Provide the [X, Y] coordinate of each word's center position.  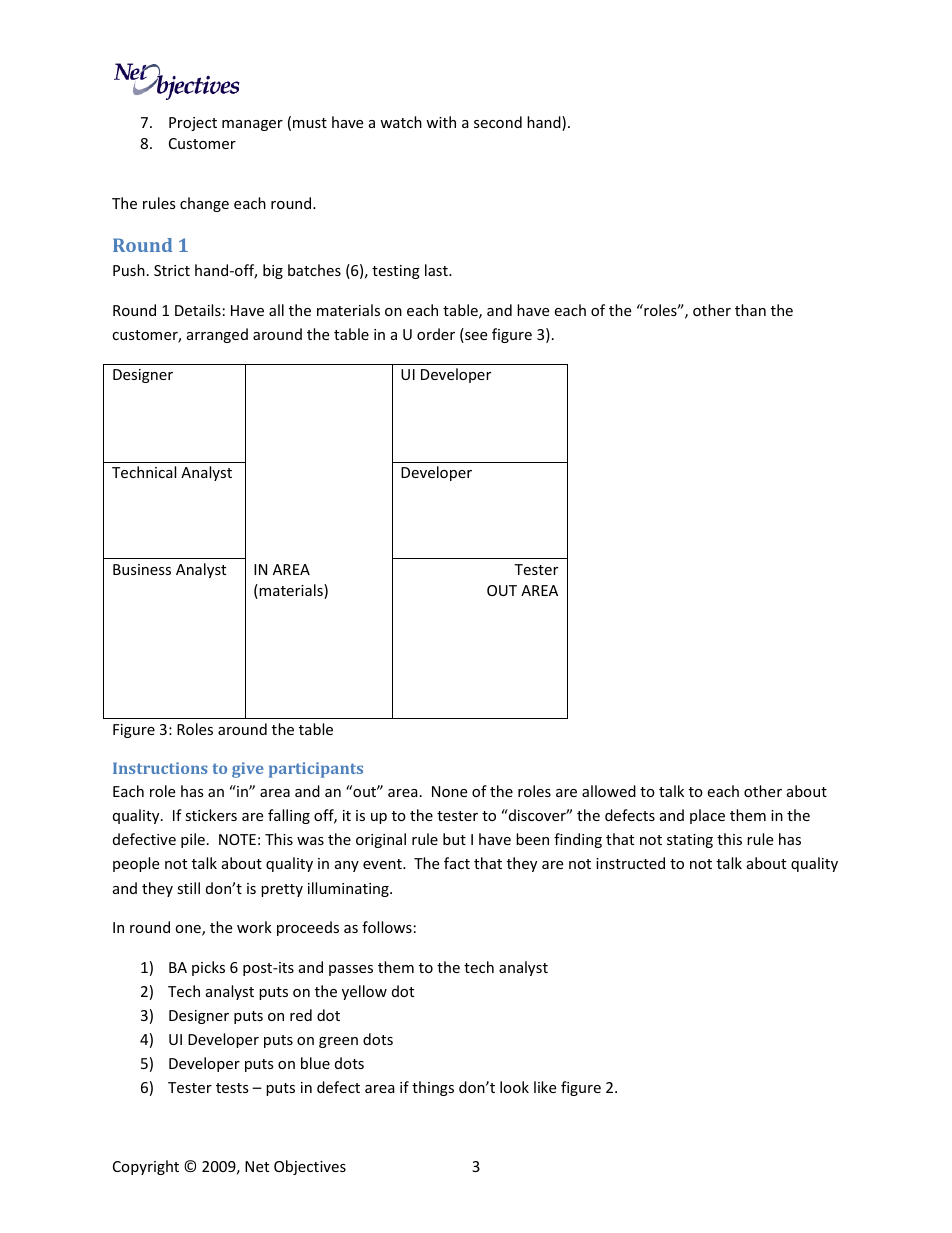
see [475, 337]
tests [232, 1088]
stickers [211, 815]
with [441, 122]
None [449, 791]
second [498, 122]
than [750, 310]
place [707, 816]
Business [142, 569]
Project [193, 124]
